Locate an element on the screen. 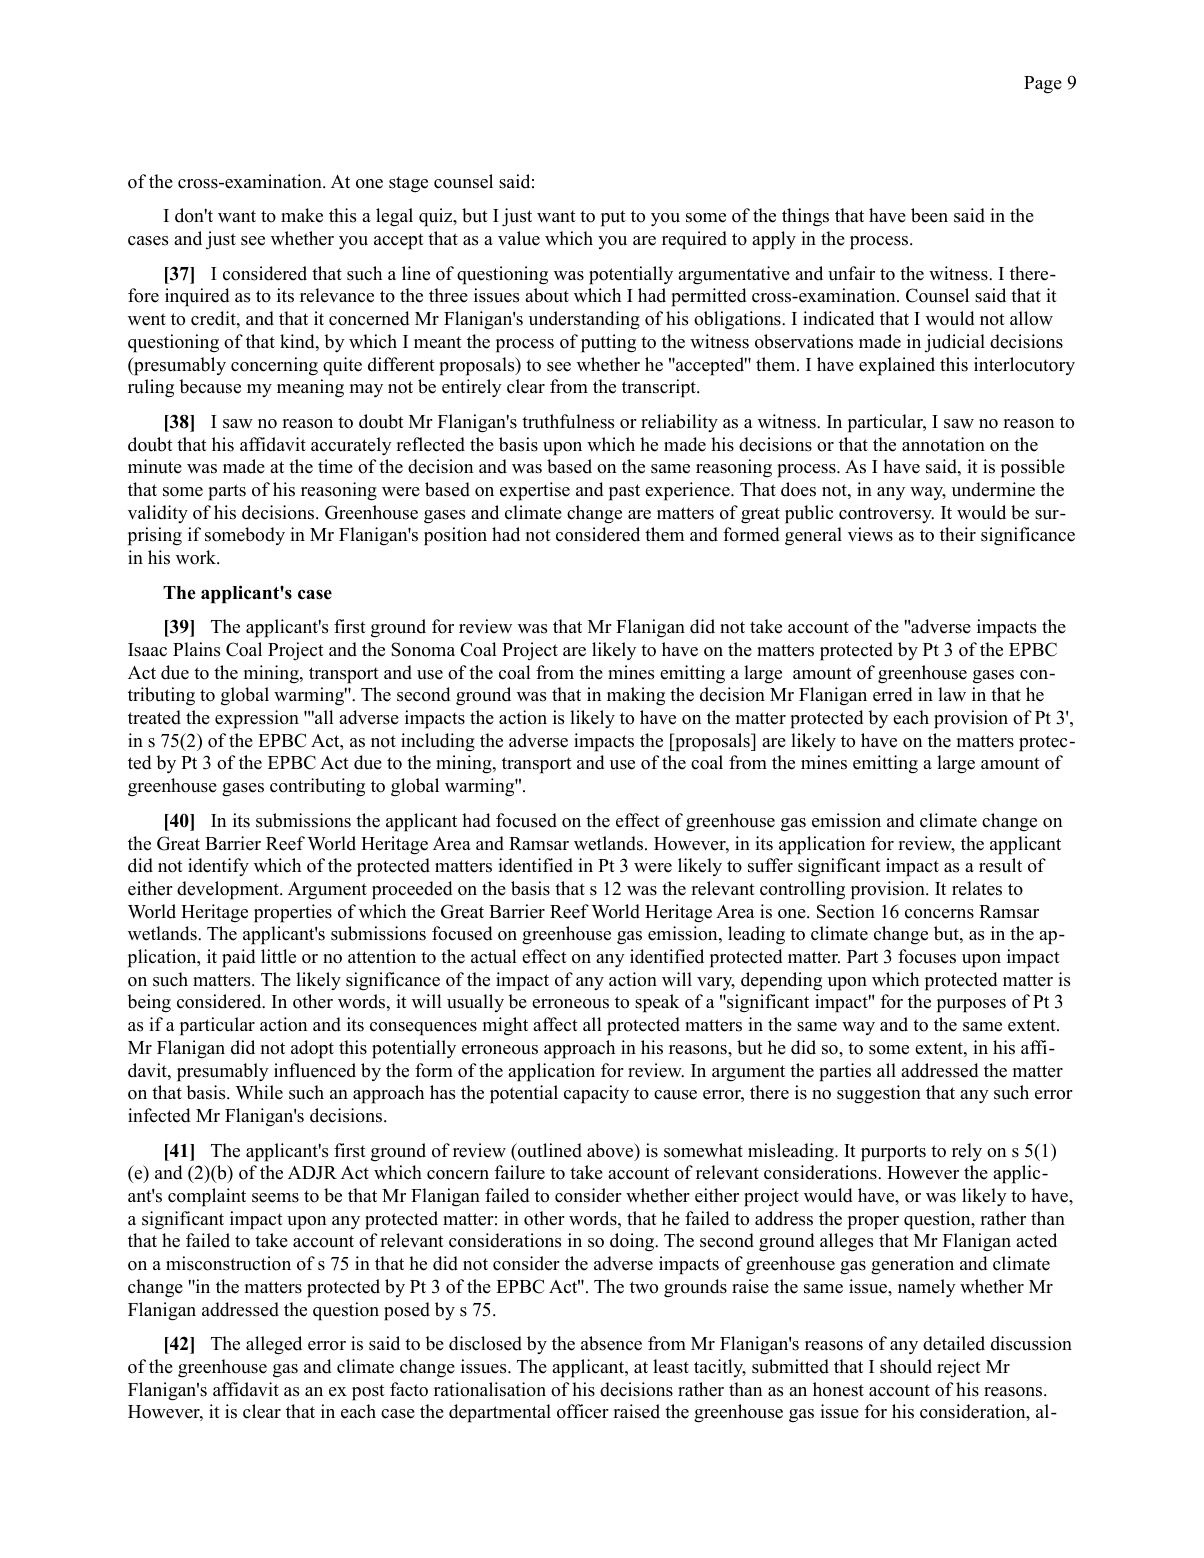 The image size is (1204, 1558). speak is located at coordinates (657, 1003).
